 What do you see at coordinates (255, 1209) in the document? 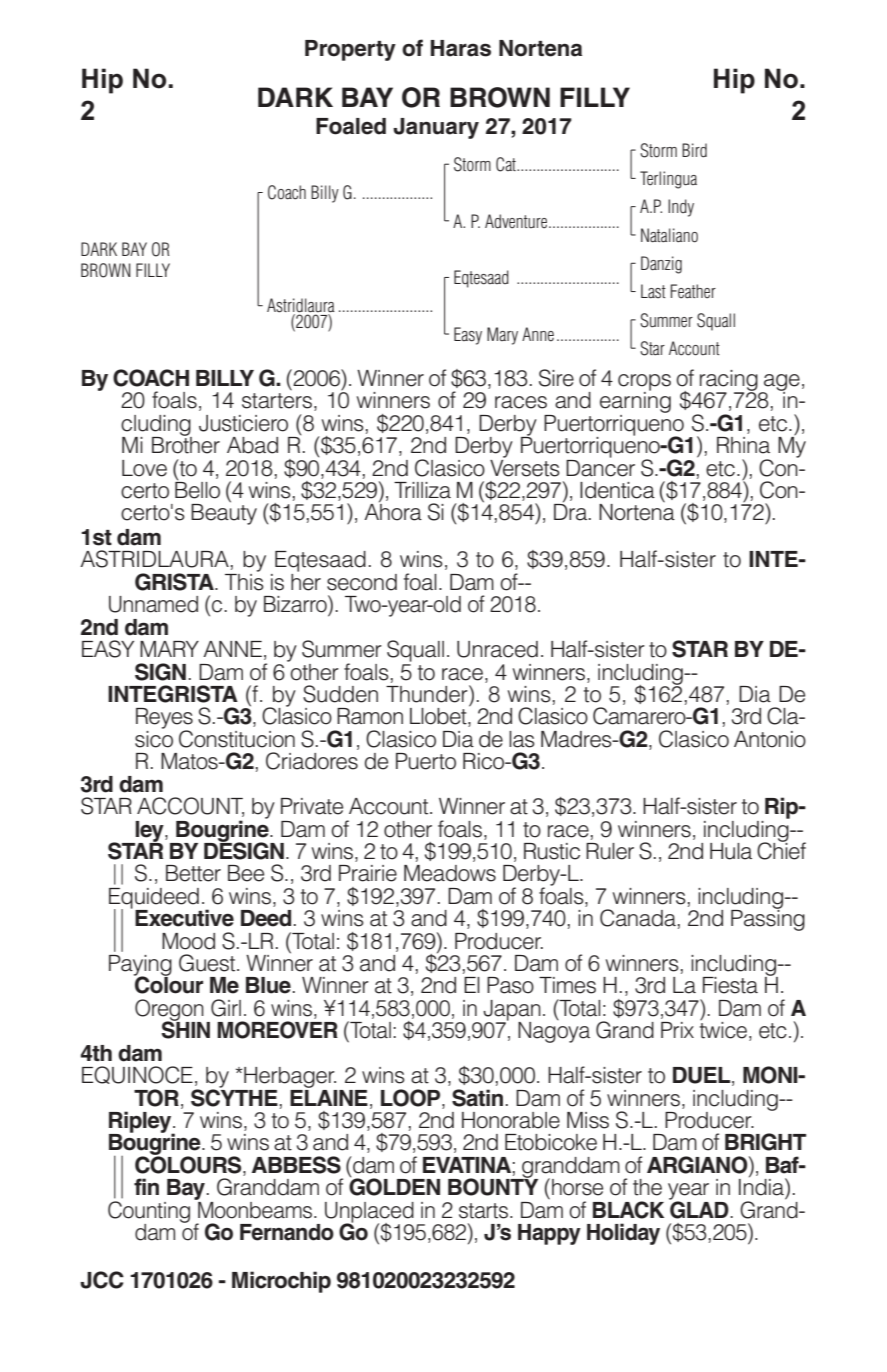
I see `Moonbeams` at bounding box center [255, 1209].
